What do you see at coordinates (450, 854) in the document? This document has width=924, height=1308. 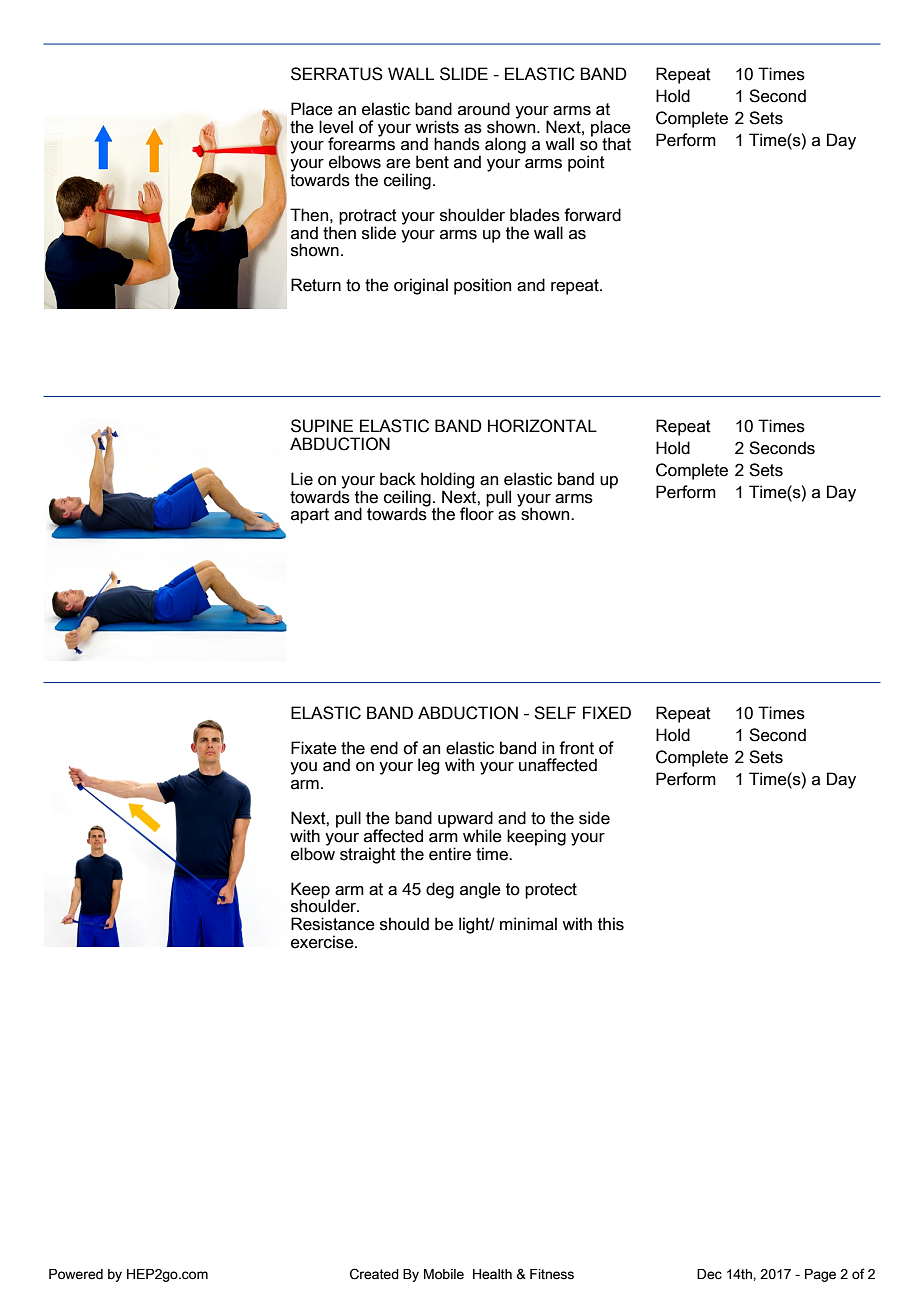 I see `entire` at bounding box center [450, 854].
